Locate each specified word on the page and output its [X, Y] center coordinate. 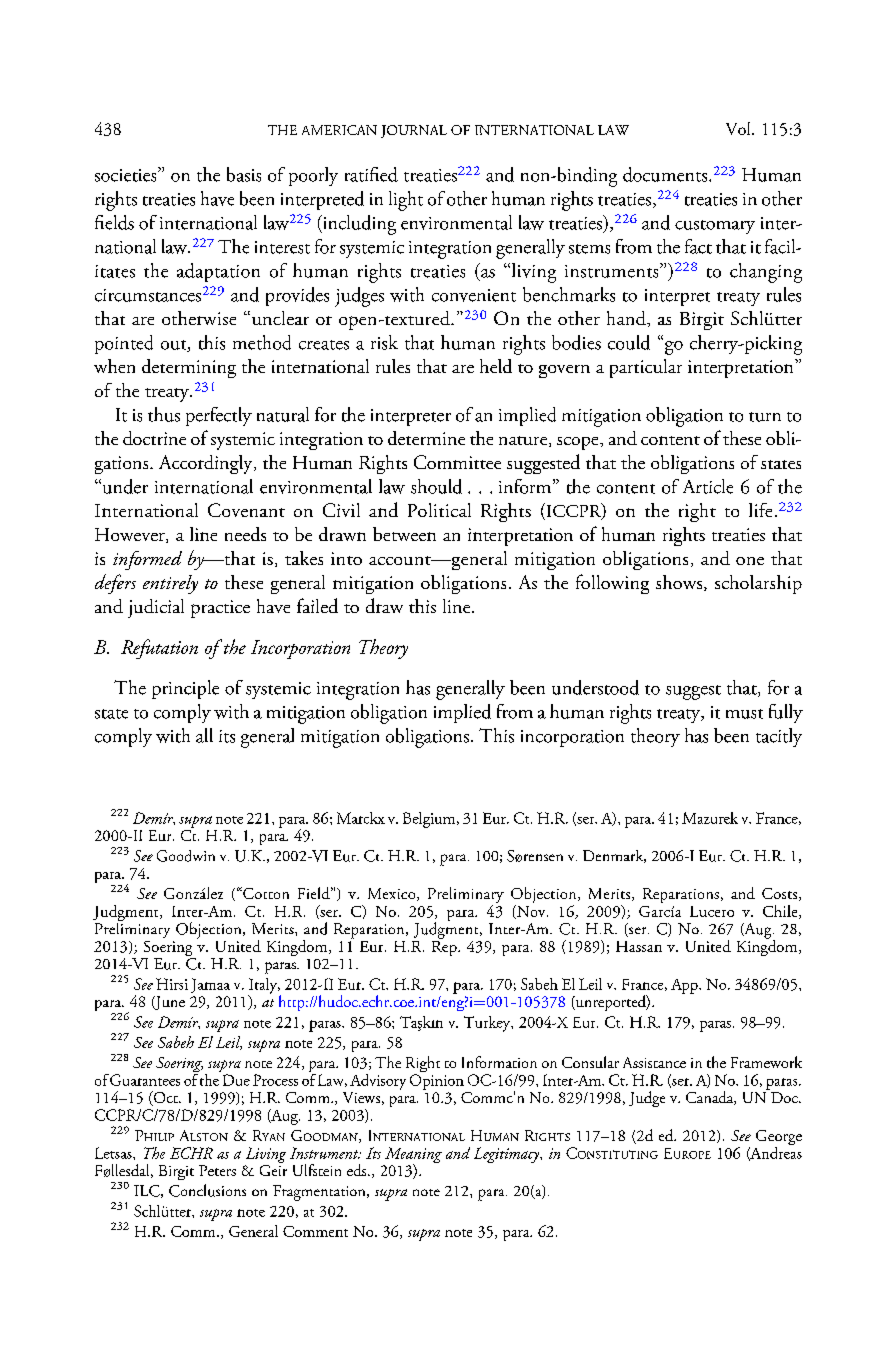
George [779, 1139]
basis [244, 174]
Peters [217, 1170]
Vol [739, 128]
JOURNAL [414, 131]
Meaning [413, 1156]
